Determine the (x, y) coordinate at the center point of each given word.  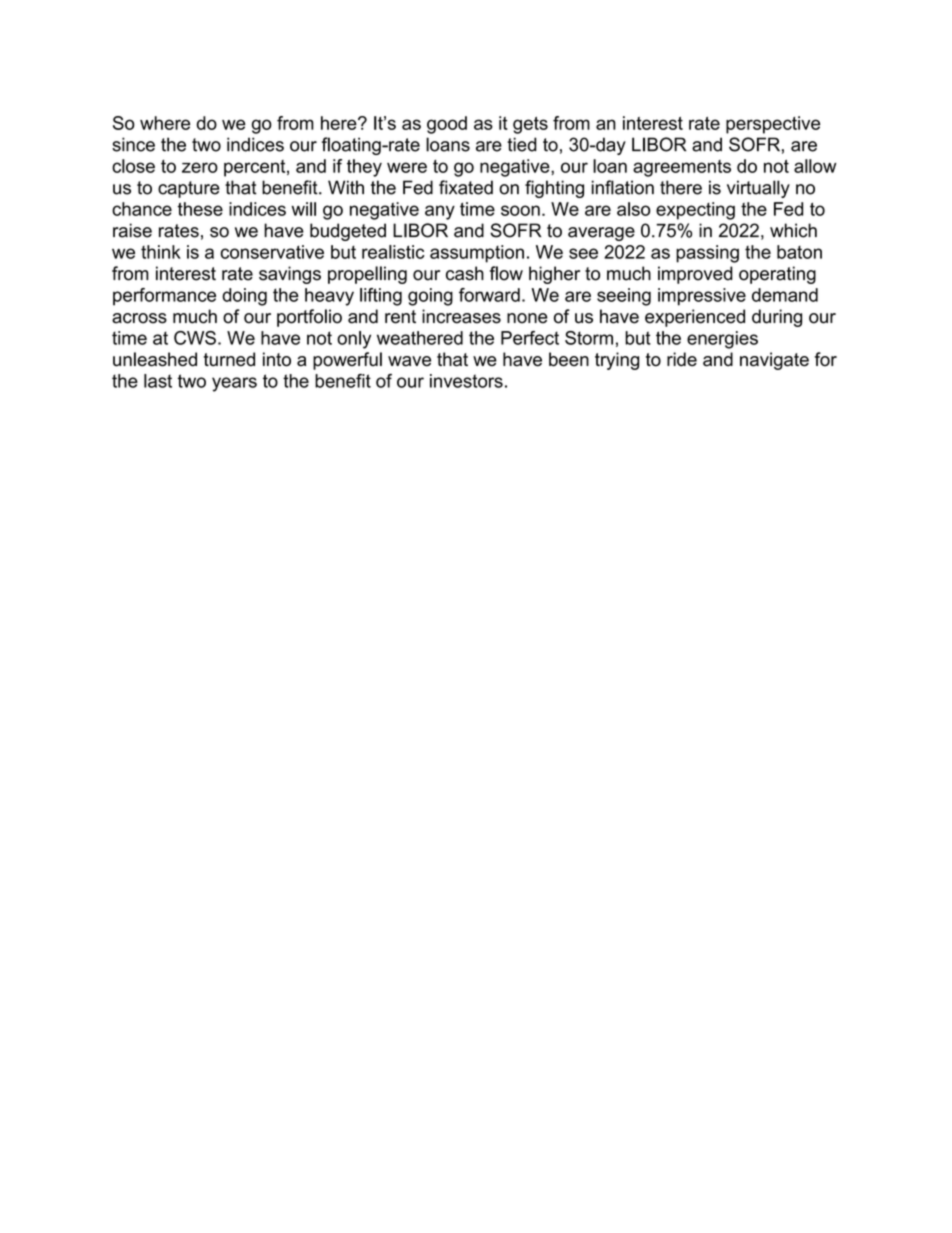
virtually (758, 189)
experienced (695, 318)
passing (707, 254)
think (161, 252)
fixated (466, 187)
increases (461, 316)
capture (189, 189)
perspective (773, 125)
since (133, 144)
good (447, 125)
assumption (477, 254)
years (234, 384)
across (139, 318)
